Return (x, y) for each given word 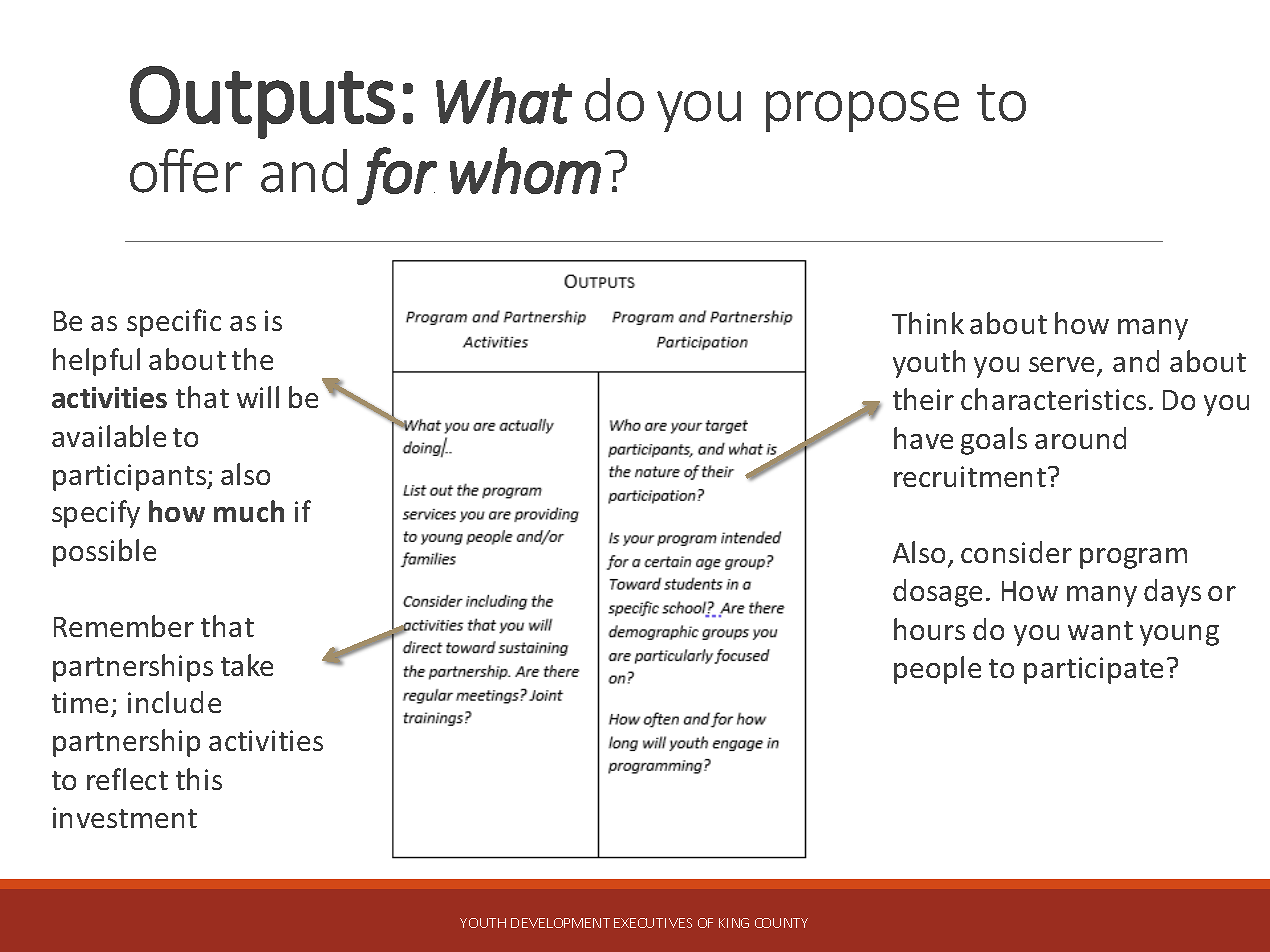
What (504, 100)
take (247, 665)
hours (929, 629)
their (923, 399)
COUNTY (781, 923)
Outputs (262, 102)
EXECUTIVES (653, 923)
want (1100, 630)
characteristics (1053, 399)
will (258, 397)
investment (125, 817)
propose (862, 111)
